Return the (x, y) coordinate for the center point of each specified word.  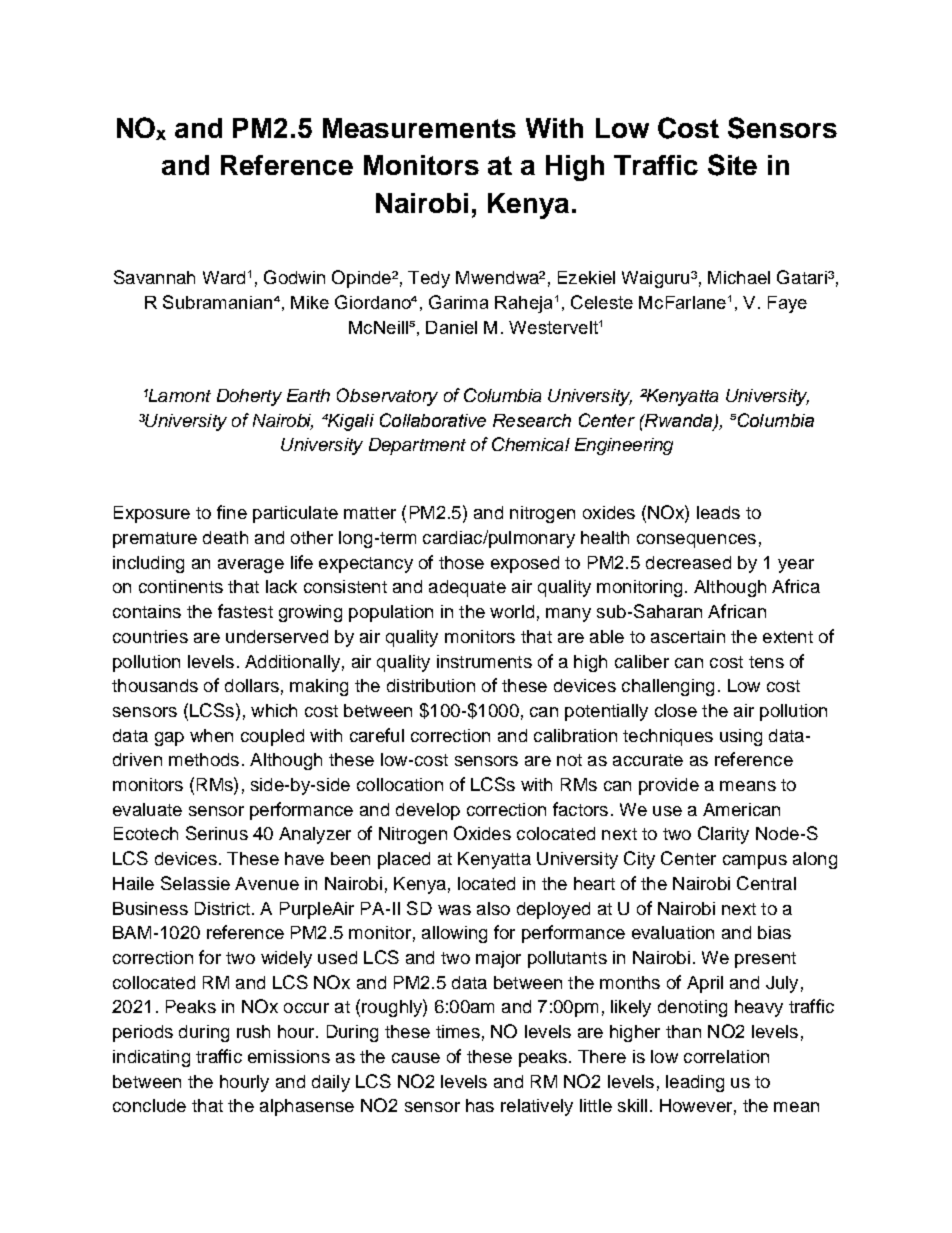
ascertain (688, 636)
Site (732, 165)
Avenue (267, 883)
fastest (245, 611)
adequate (467, 588)
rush (253, 1031)
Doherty (249, 397)
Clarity (723, 835)
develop (428, 811)
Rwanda (679, 421)
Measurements (419, 128)
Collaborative (433, 420)
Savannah (154, 277)
